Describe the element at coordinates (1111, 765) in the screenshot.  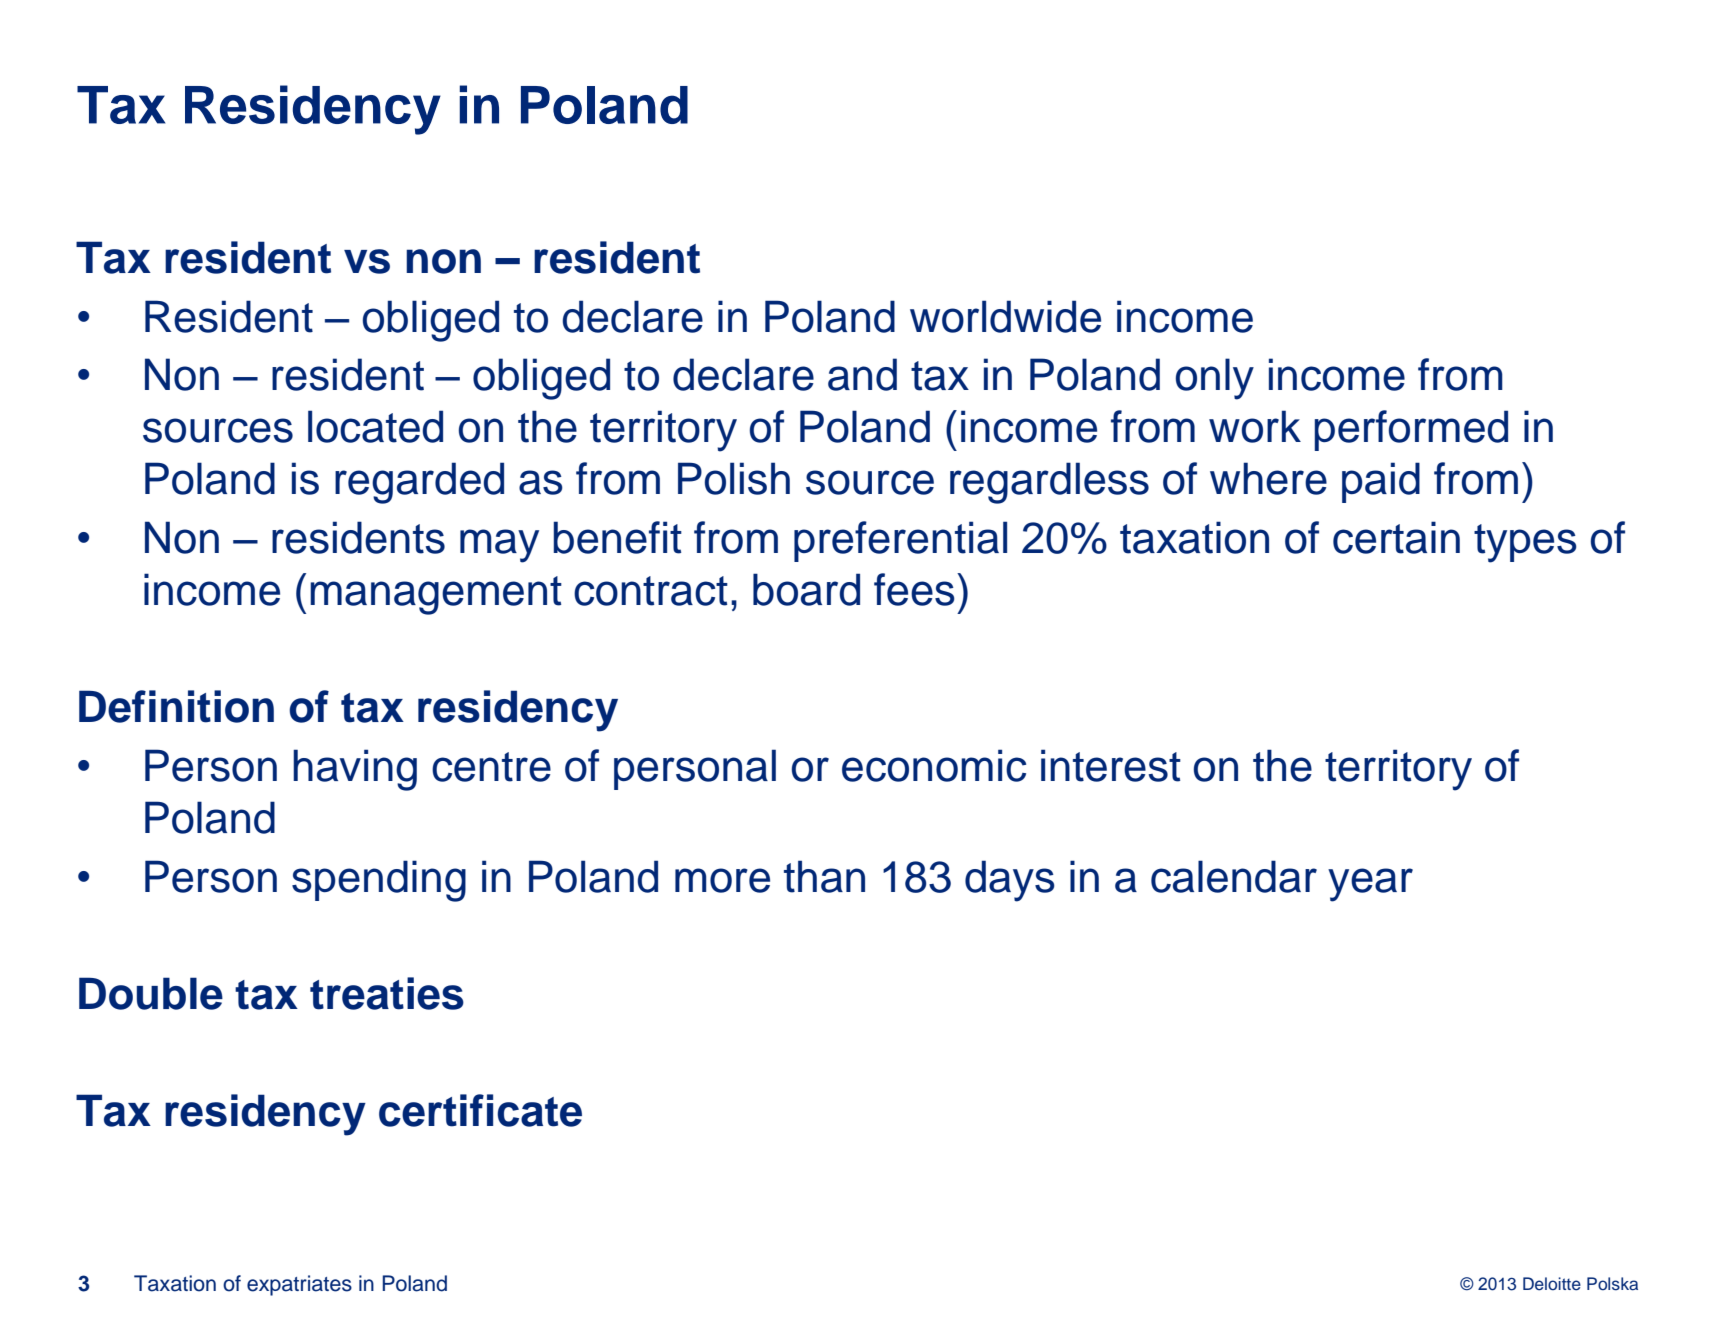
I see `interest` at that location.
